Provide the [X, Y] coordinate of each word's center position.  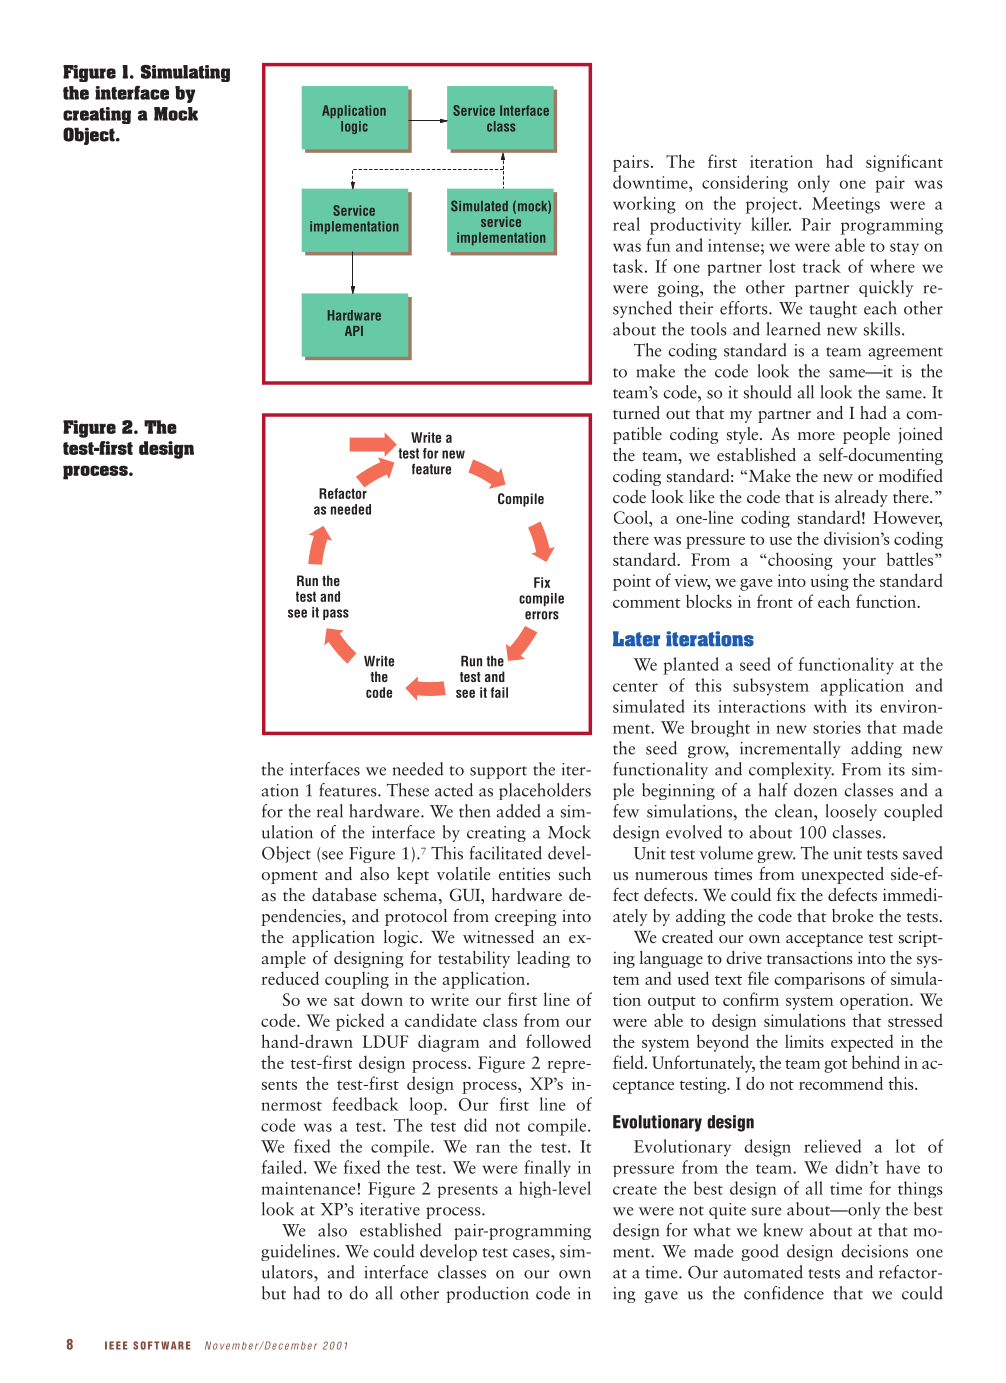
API [354, 331]
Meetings [846, 205]
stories [837, 727]
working [644, 205]
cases [532, 1253]
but [274, 1293]
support [498, 772]
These [408, 790]
